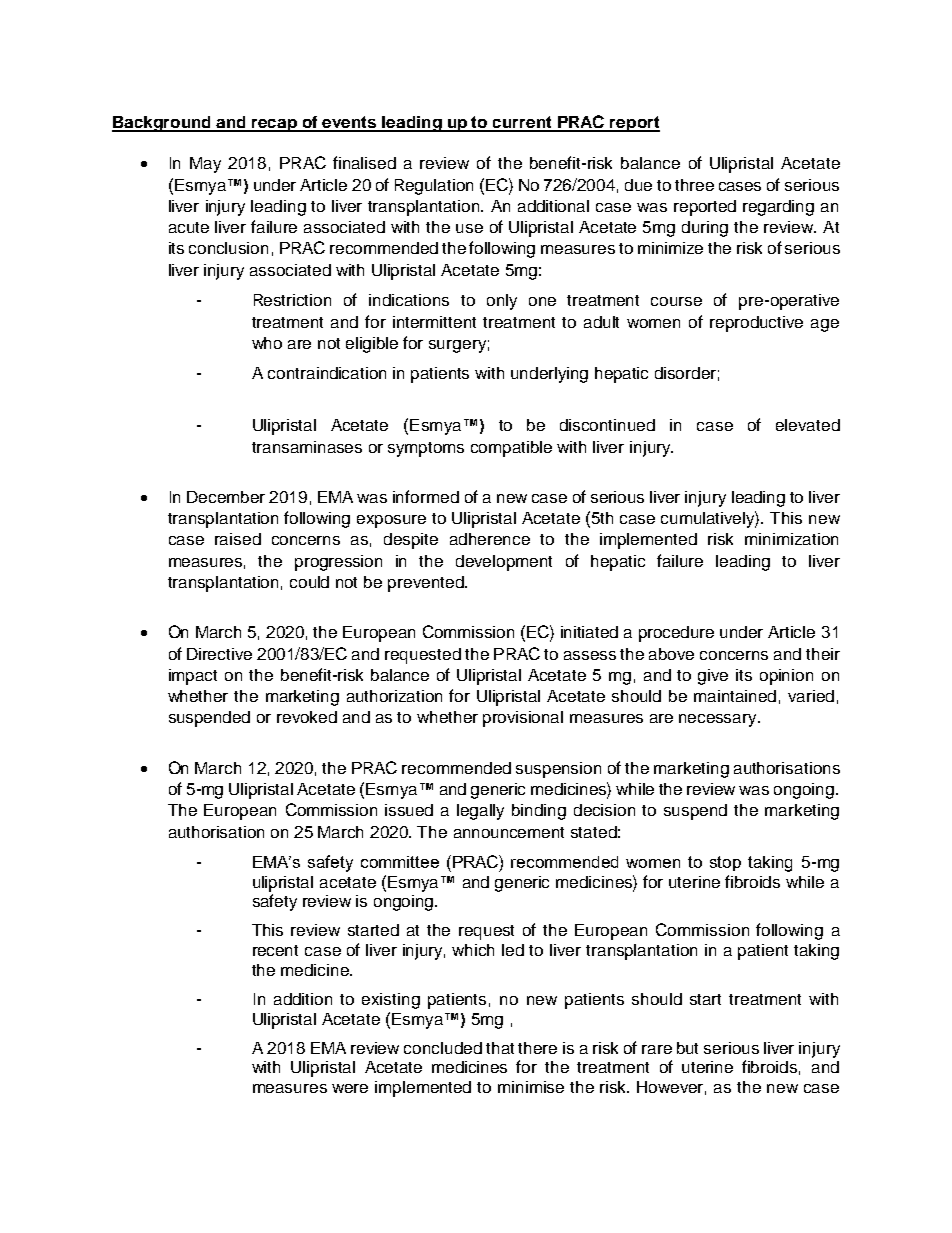 The image size is (952, 1233). I want to click on May, so click(205, 165).
